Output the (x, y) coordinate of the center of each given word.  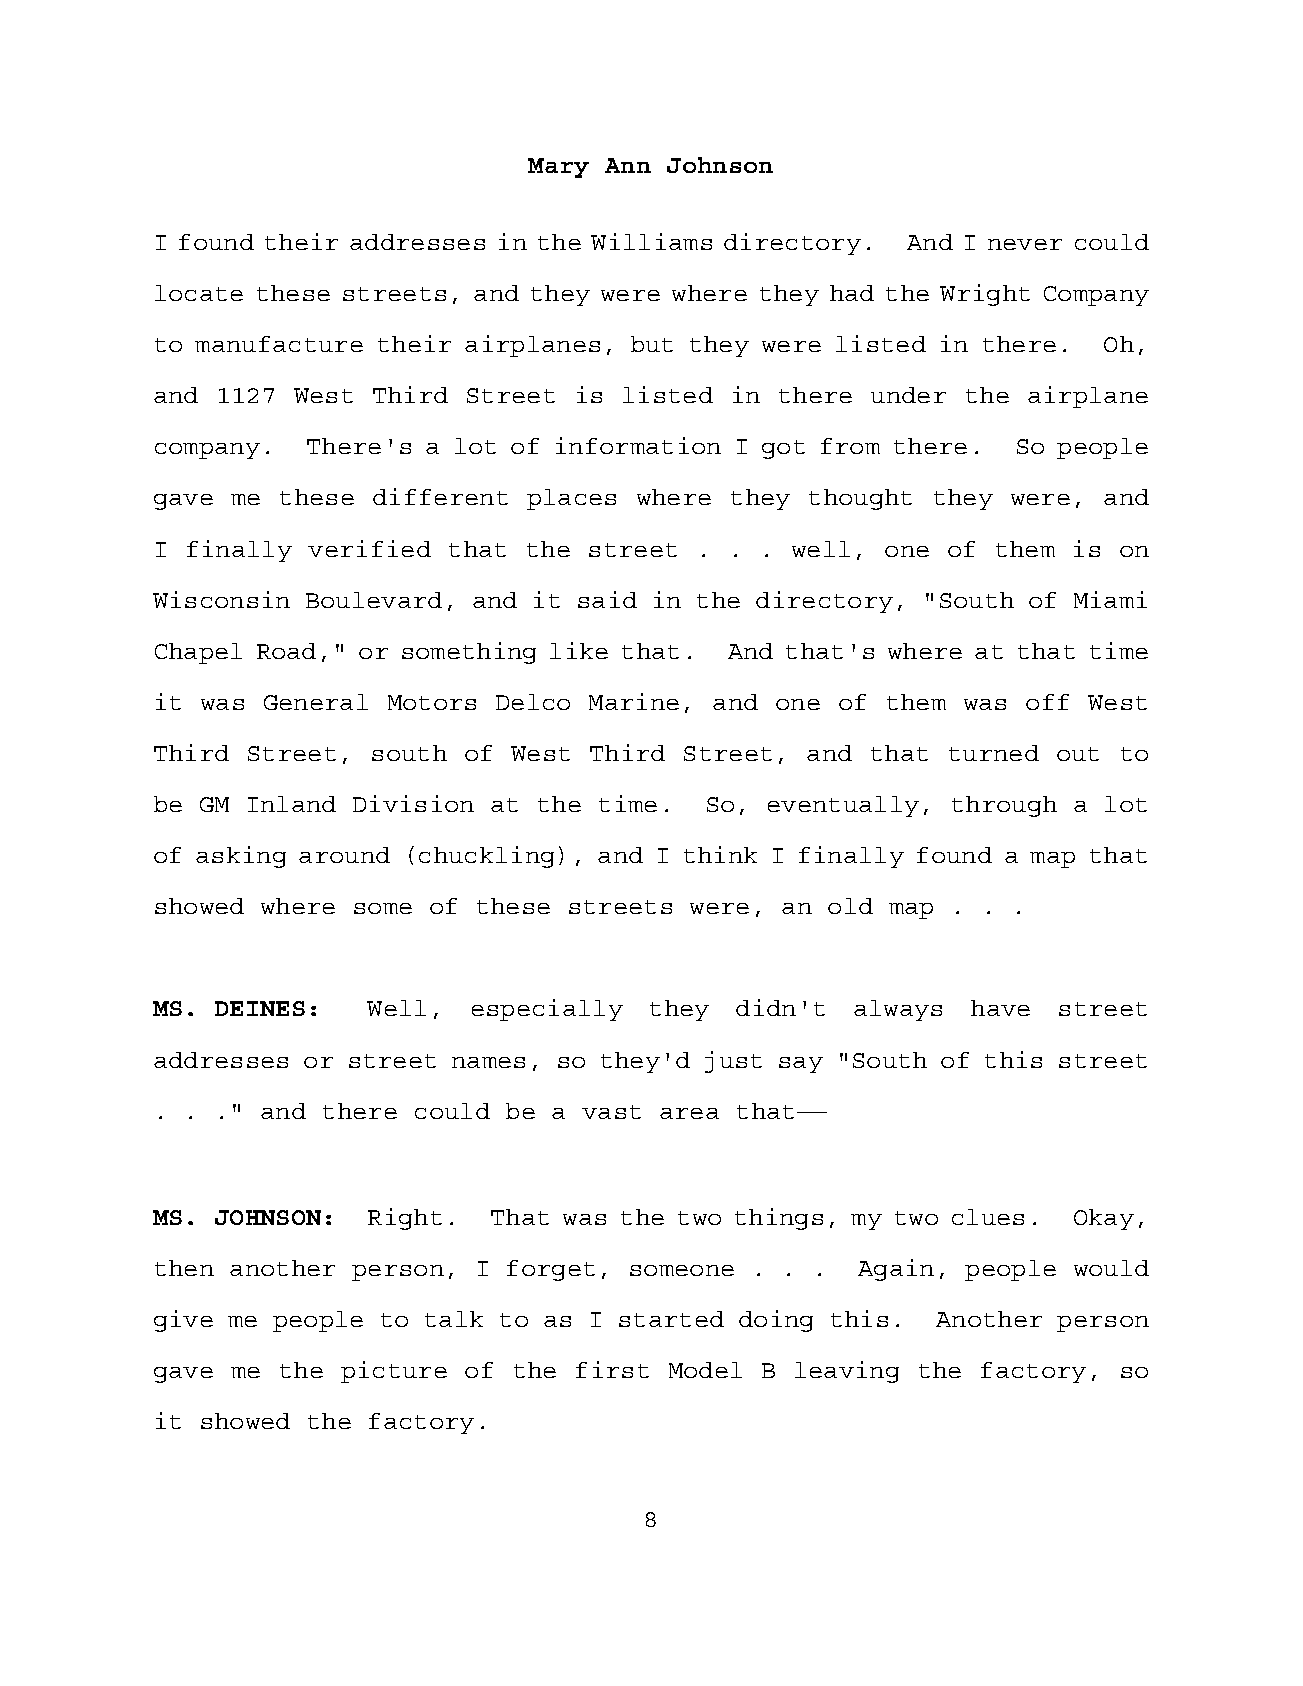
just (733, 1062)
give (183, 1321)
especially (547, 1010)
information (638, 445)
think (720, 854)
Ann (628, 165)
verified (369, 548)
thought (860, 499)
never (1025, 244)
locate (199, 293)
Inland (292, 804)
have (1000, 1008)
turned (994, 753)
